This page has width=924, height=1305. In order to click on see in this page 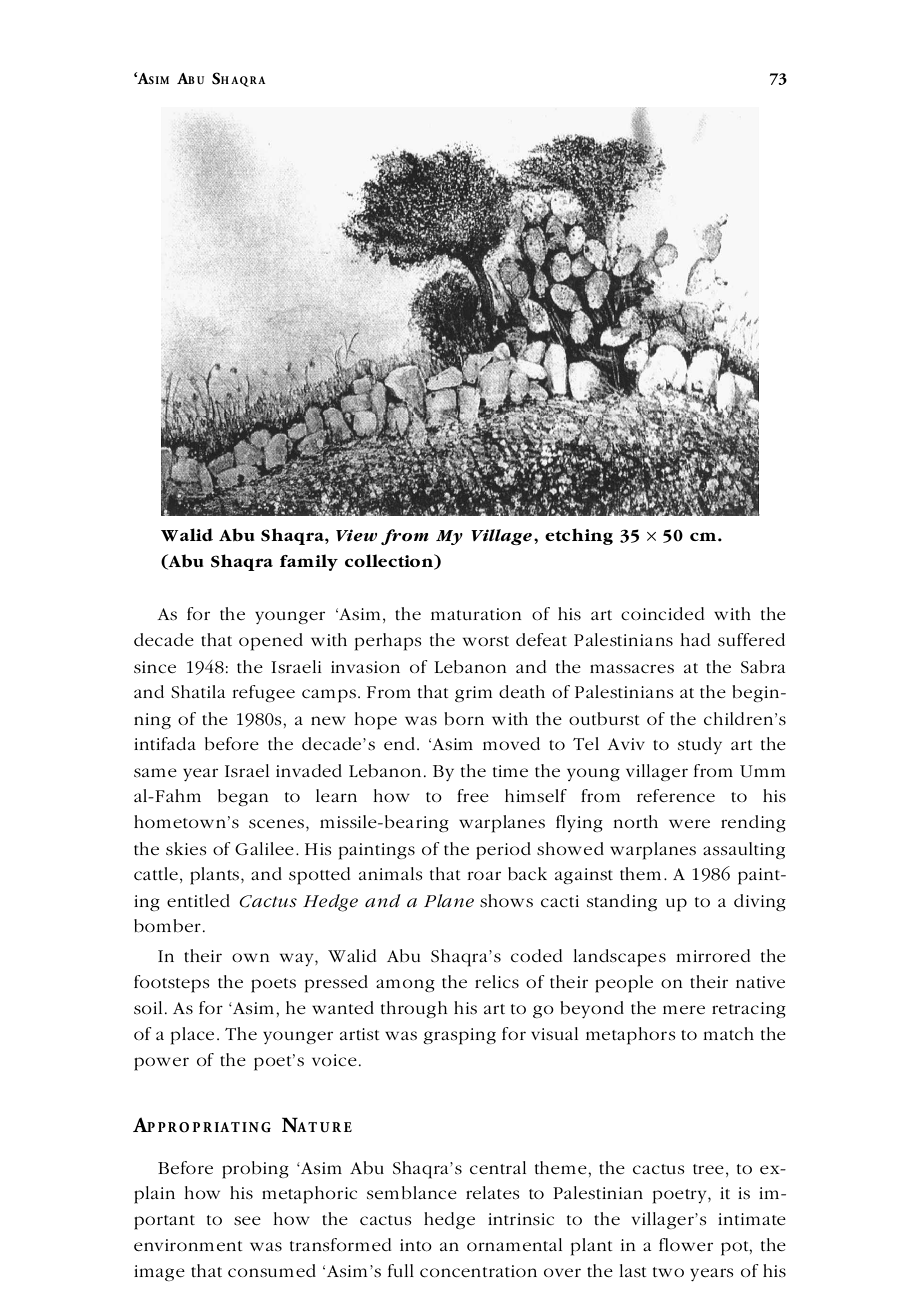, I will do `click(247, 1221)`.
